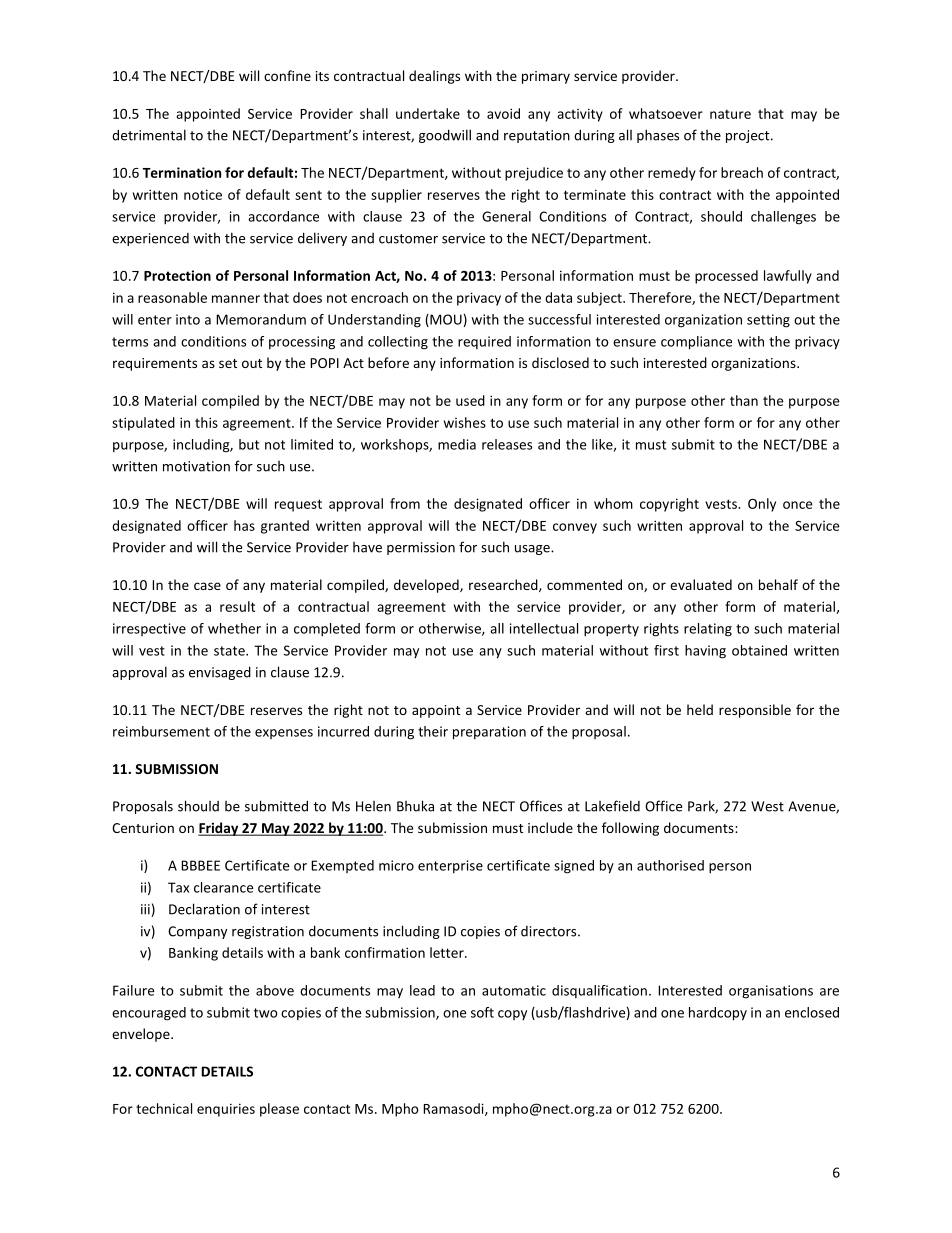 The width and height of the image is (952, 1233). What do you see at coordinates (457, 444) in the image?
I see `media` at bounding box center [457, 444].
